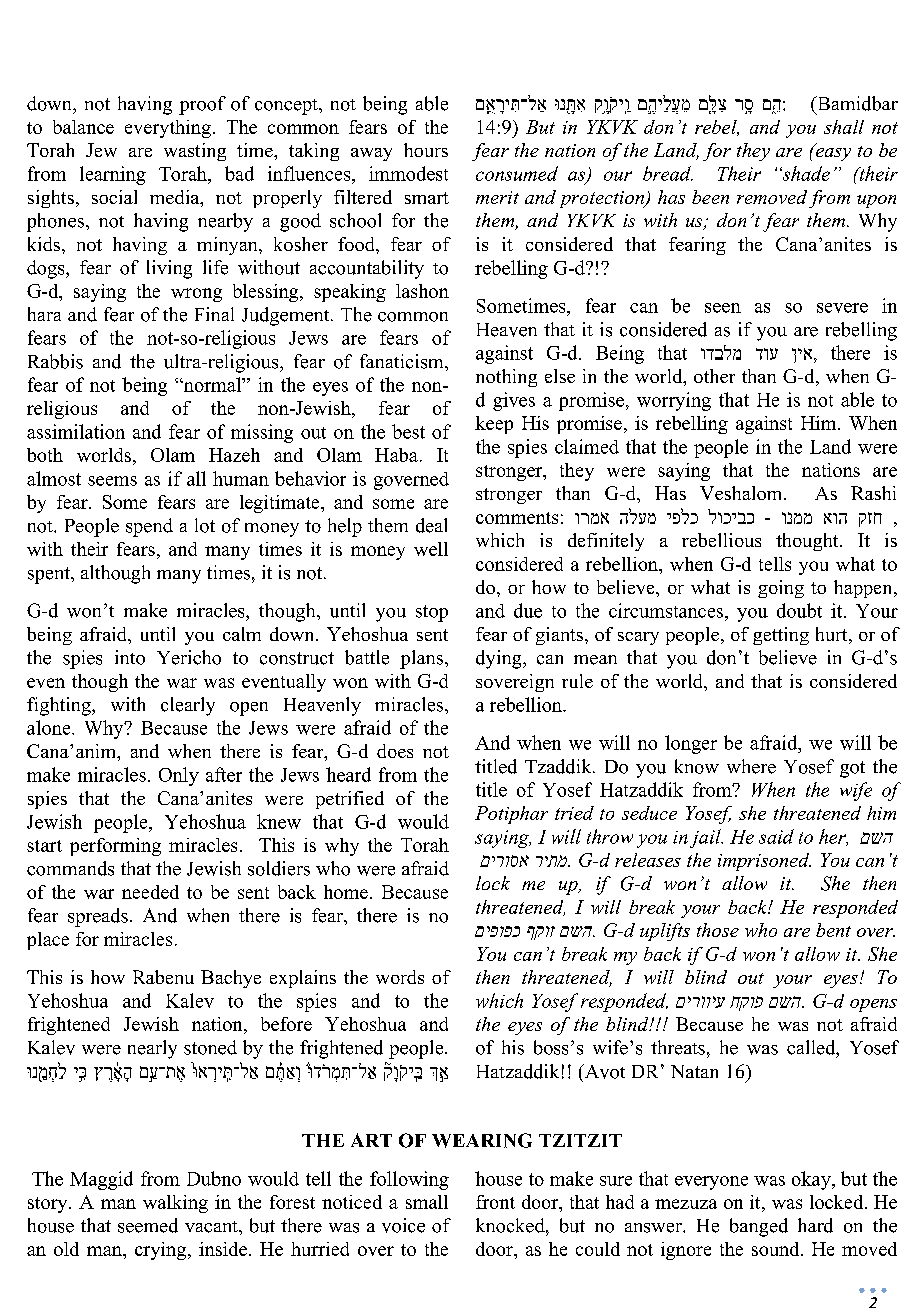 The width and height of the page is (924, 1314). What do you see at coordinates (764, 862) in the page?
I see `imprisoned` at bounding box center [764, 862].
